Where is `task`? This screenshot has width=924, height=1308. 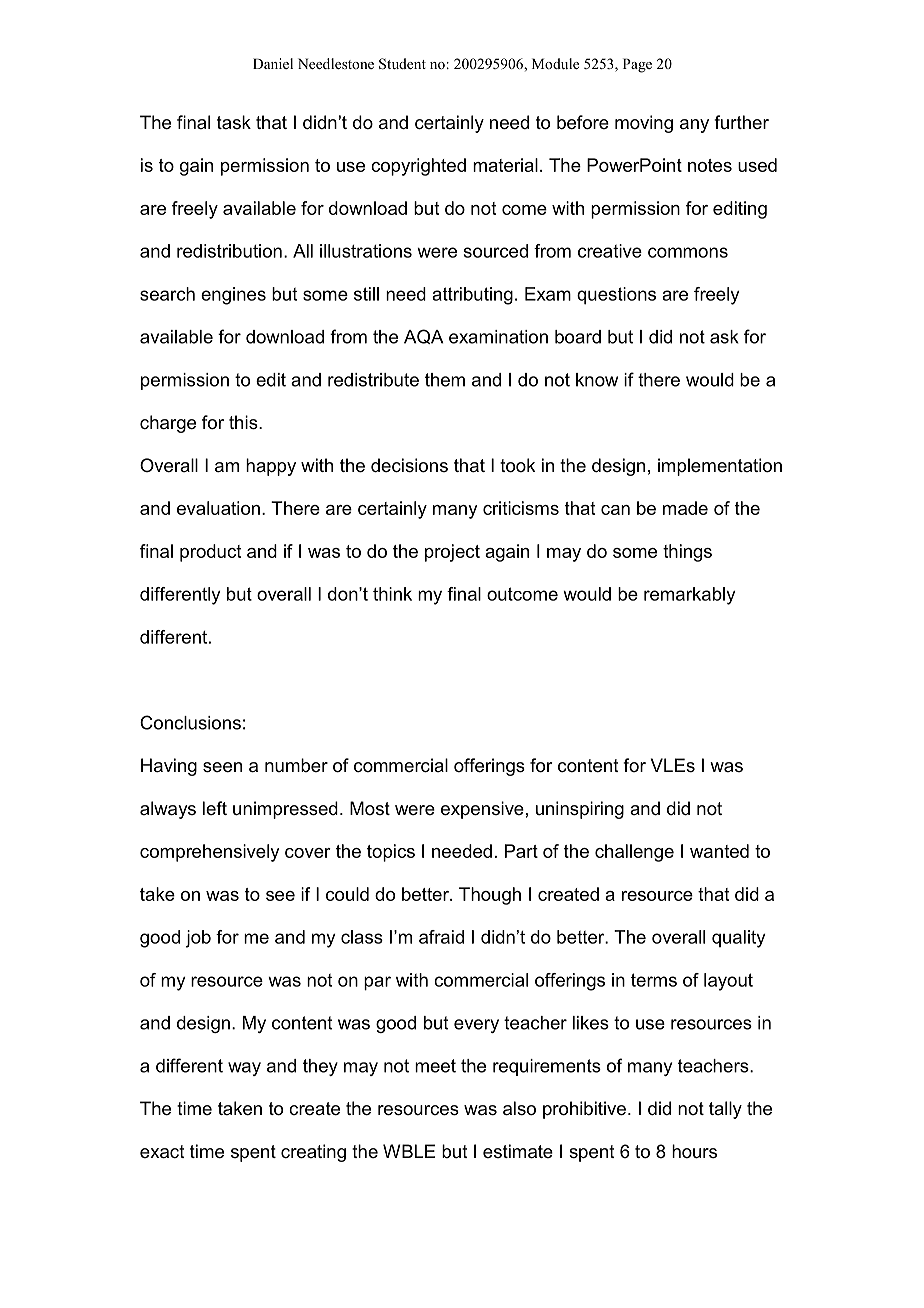 task is located at coordinates (234, 122).
